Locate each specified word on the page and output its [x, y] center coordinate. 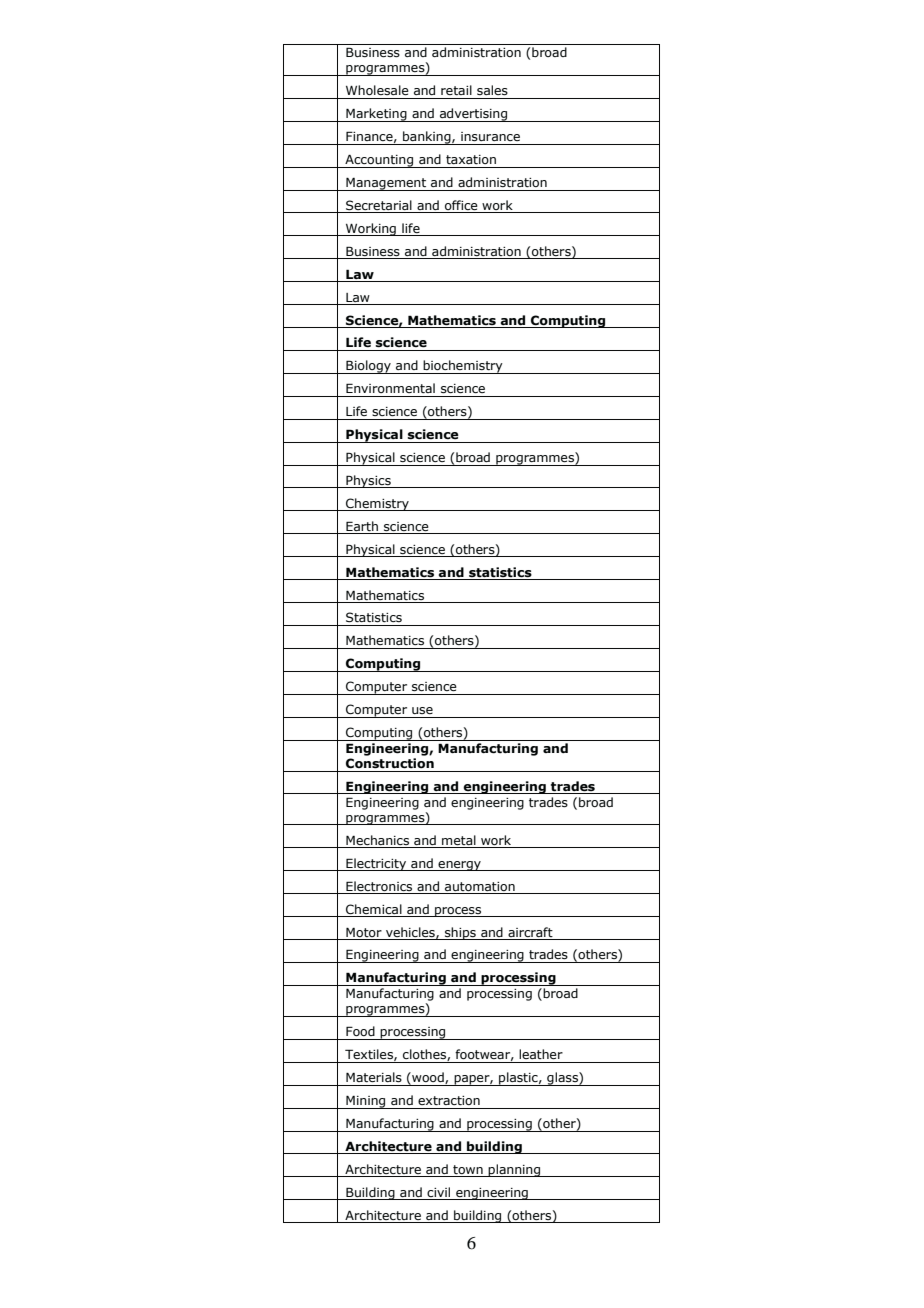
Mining [366, 1102]
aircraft [530, 932]
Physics [368, 481]
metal [459, 840]
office [461, 206]
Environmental [390, 388]
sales [492, 90]
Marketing [376, 115]
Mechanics [377, 840]
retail [456, 90]
